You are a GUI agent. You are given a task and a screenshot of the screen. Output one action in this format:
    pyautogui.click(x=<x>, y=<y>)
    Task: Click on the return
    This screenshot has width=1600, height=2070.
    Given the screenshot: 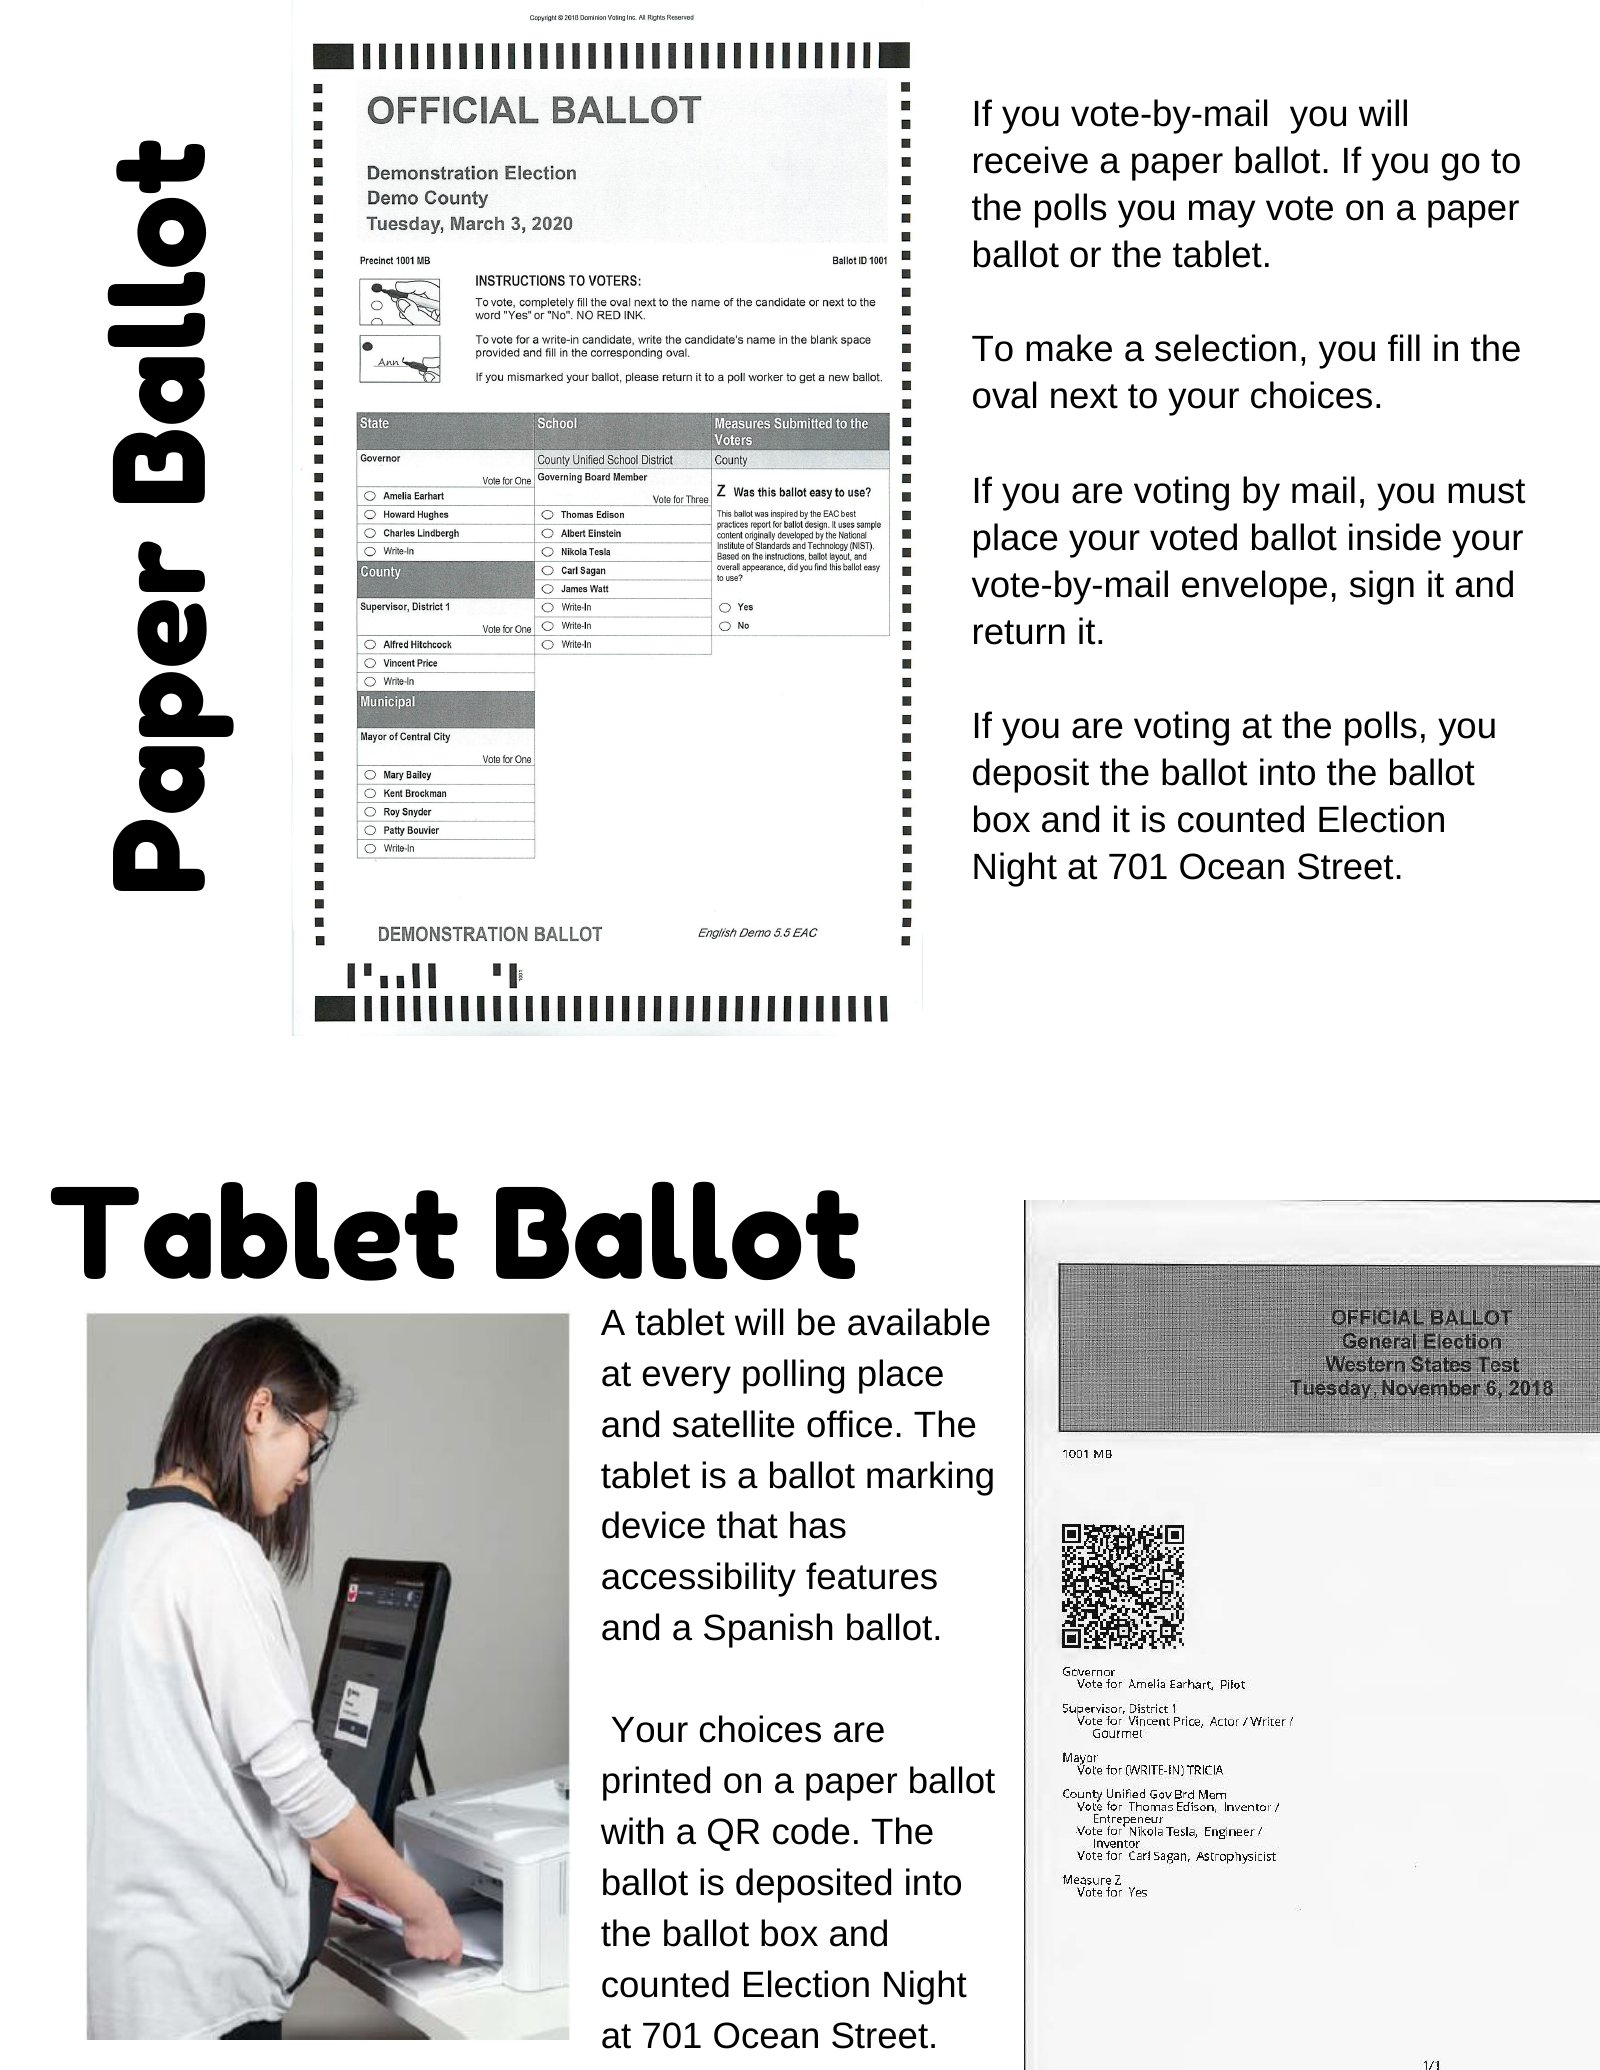 What is the action you would take?
    pyautogui.click(x=1019, y=632)
